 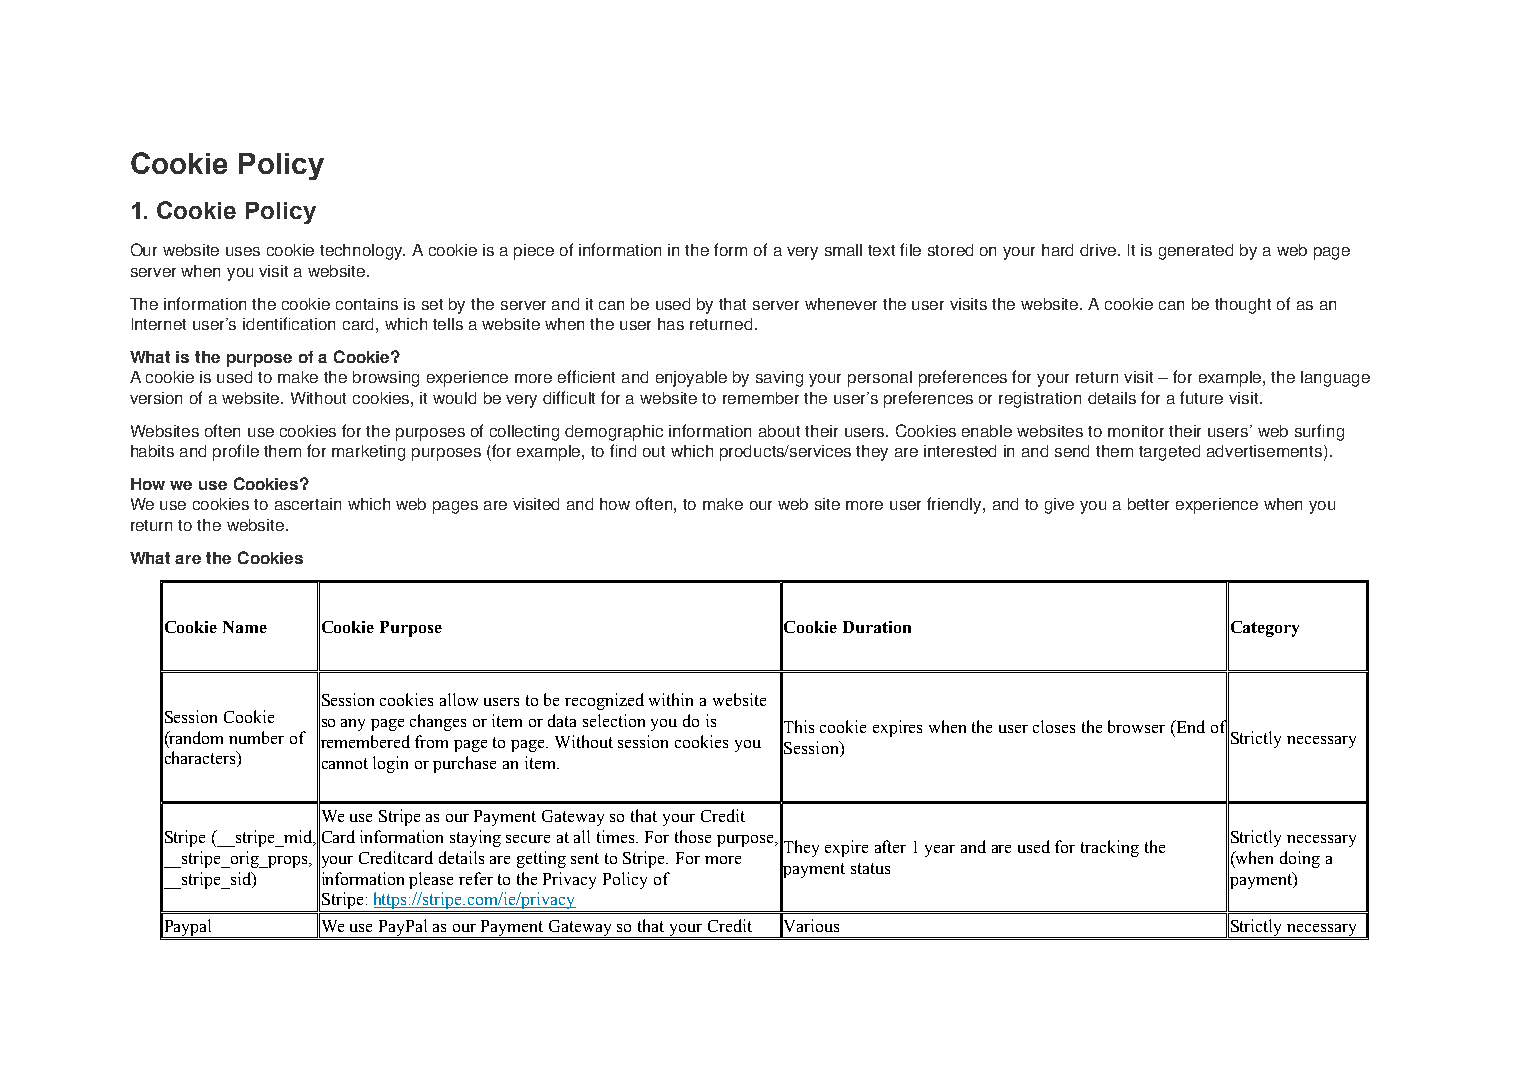 I want to click on generated, so click(x=1196, y=252).
